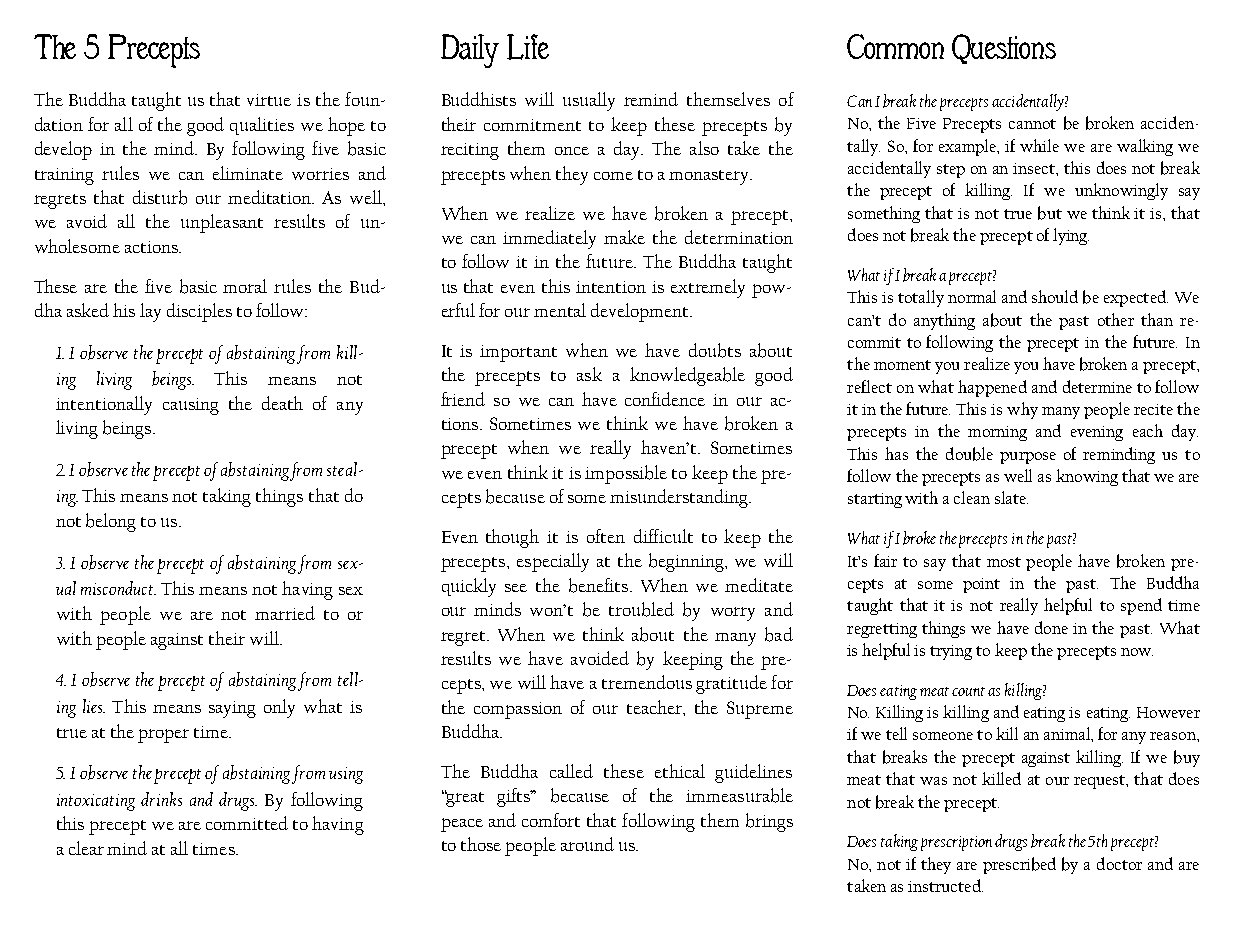  I want to click on virtue, so click(269, 100).
